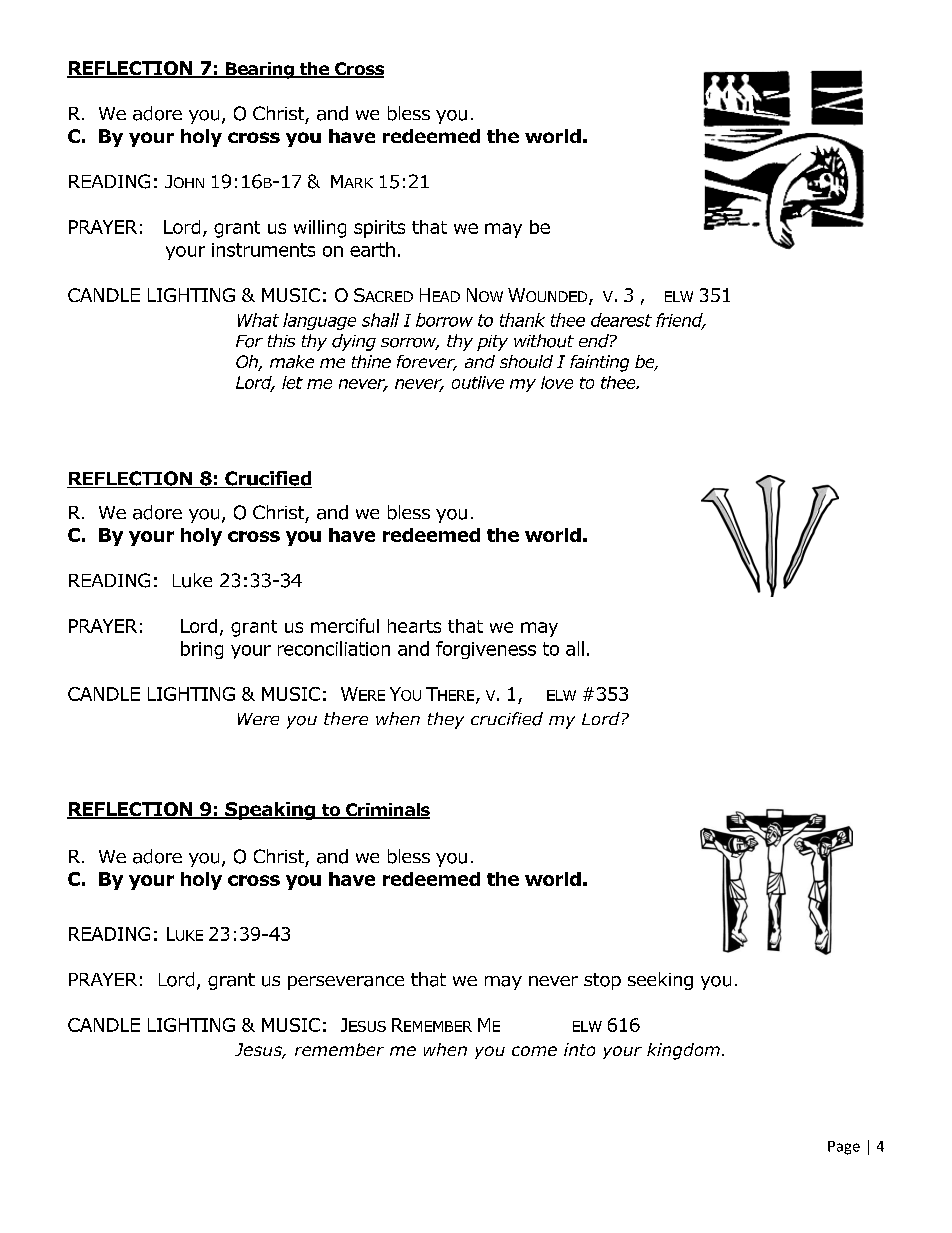 The width and height of the document is (952, 1233). Describe the element at coordinates (680, 321) in the document. I see `friend` at that location.
